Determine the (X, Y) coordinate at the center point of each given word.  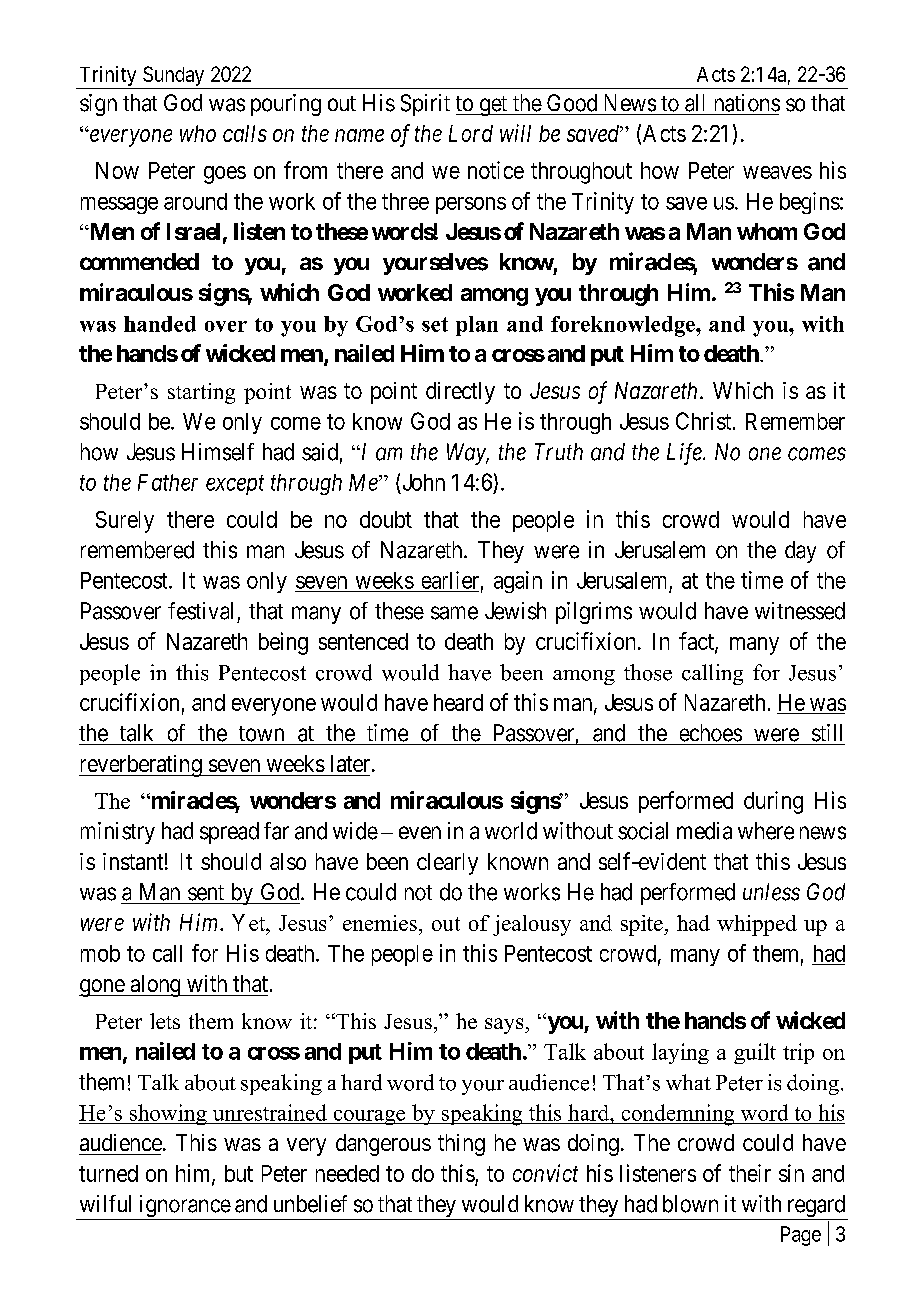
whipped (757, 925)
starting (201, 393)
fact (697, 642)
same (454, 613)
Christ (705, 421)
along (155, 986)
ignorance (184, 1207)
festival (200, 611)
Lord (471, 133)
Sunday (174, 77)
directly (460, 393)
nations (747, 103)
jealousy (532, 925)
